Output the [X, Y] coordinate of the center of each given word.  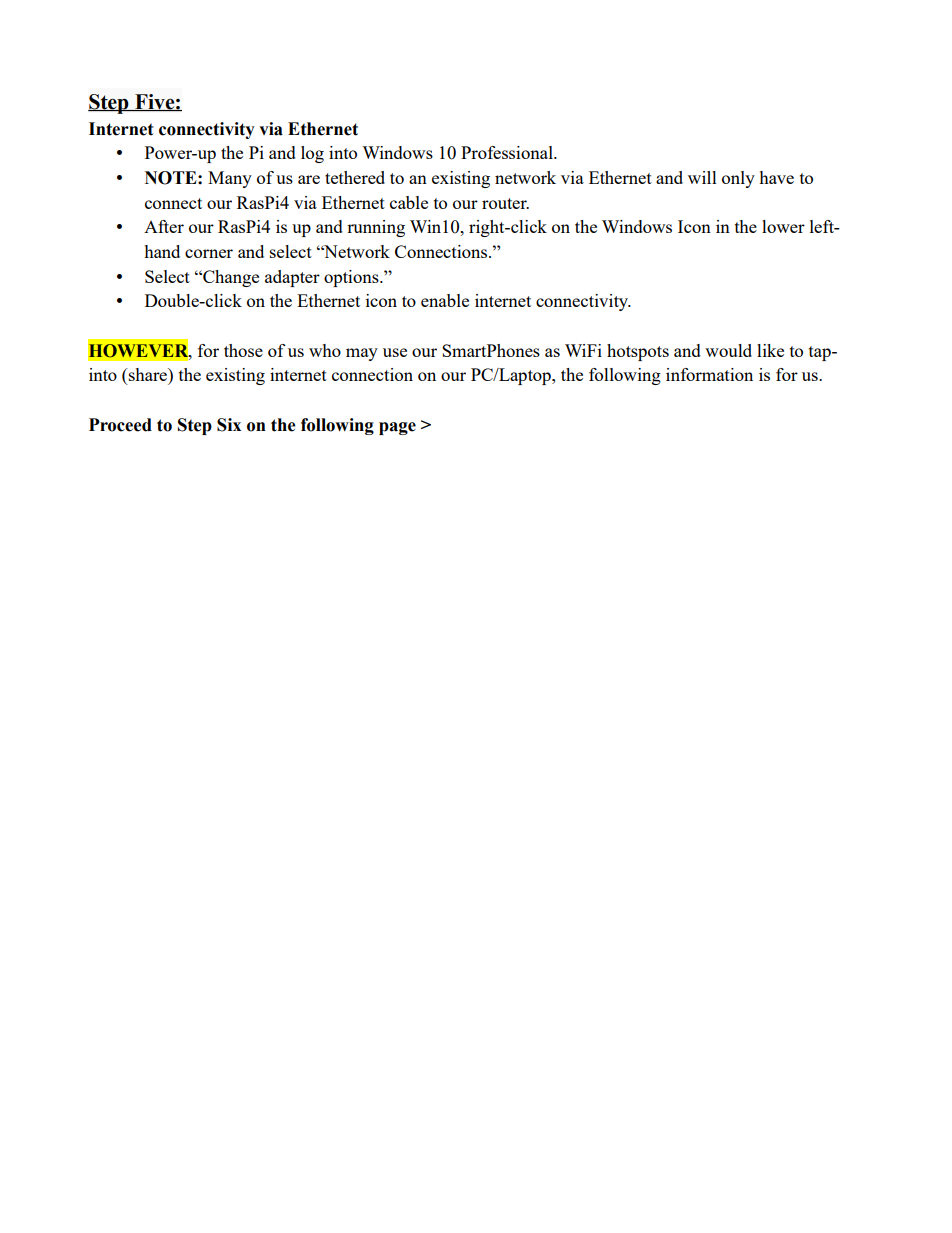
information [709, 374]
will [702, 177]
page [397, 428]
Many [230, 179]
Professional [508, 152]
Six [229, 425]
